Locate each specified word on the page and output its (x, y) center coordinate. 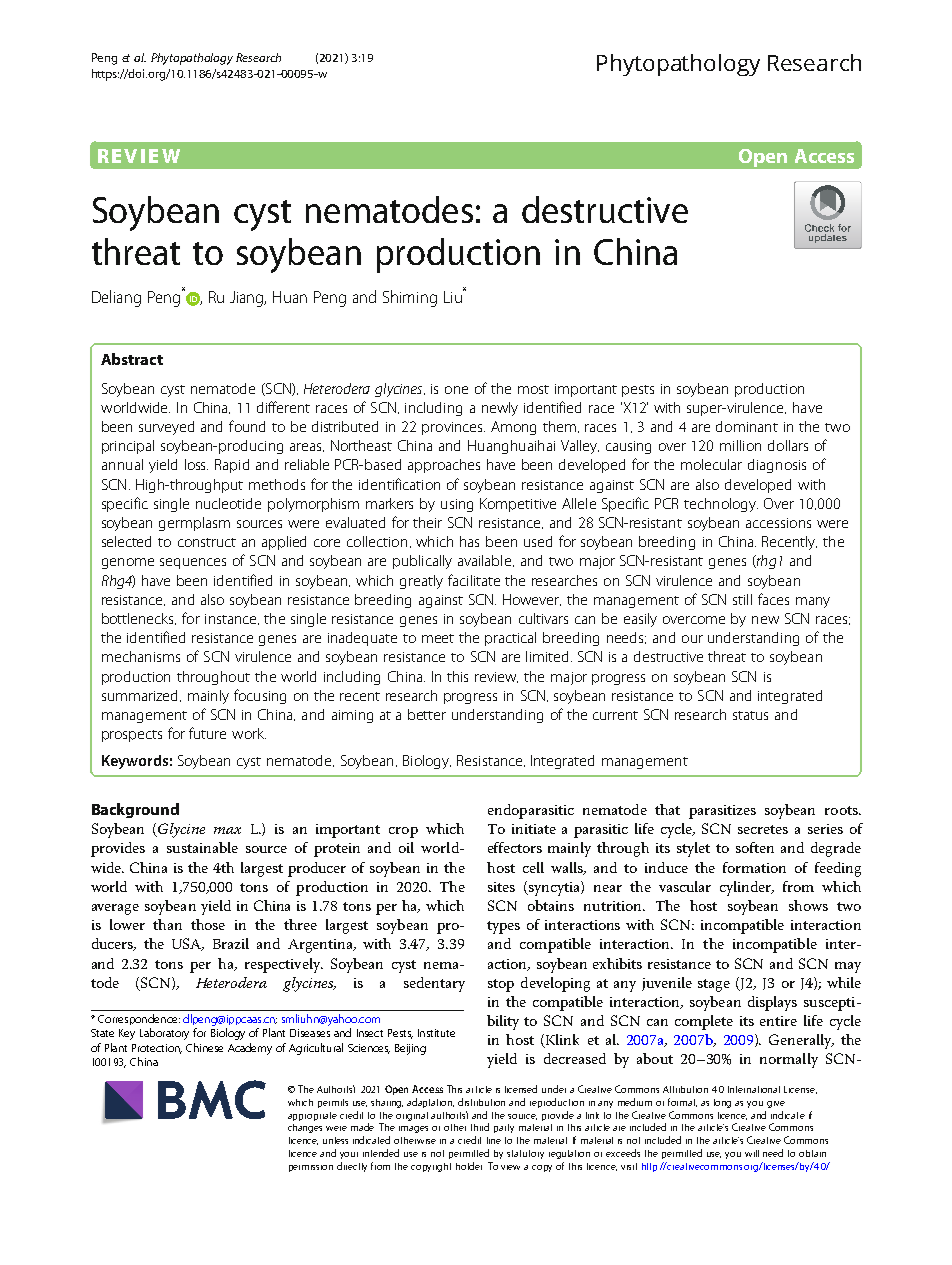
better (427, 714)
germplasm (194, 524)
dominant (747, 426)
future (207, 733)
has (469, 541)
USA (188, 944)
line (494, 1140)
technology (721, 505)
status (750, 715)
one (456, 390)
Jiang (248, 299)
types (503, 927)
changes (305, 1128)
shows (808, 905)
